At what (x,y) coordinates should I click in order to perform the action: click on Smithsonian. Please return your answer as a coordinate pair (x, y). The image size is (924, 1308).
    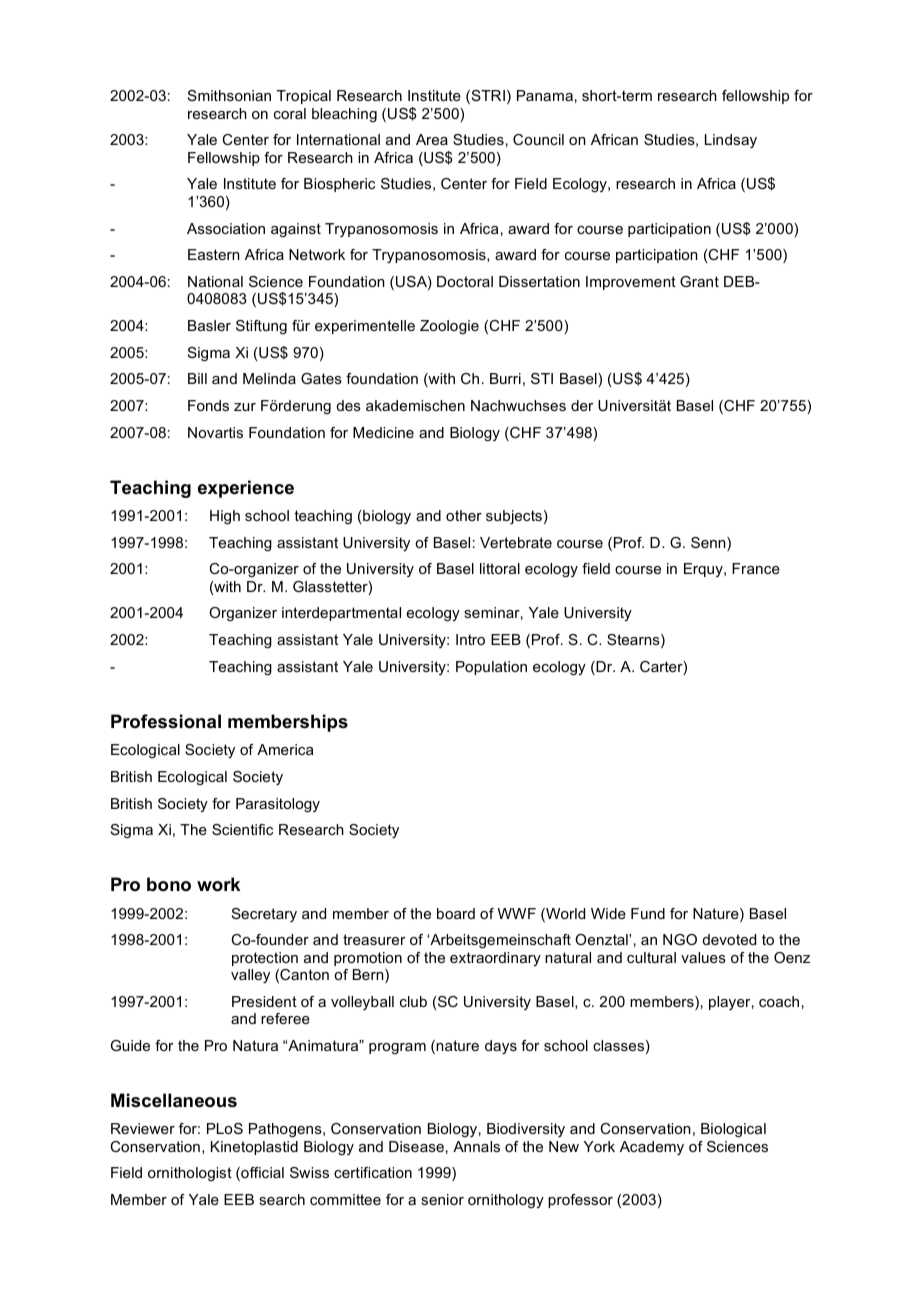
    Looking at the image, I should click on (229, 95).
